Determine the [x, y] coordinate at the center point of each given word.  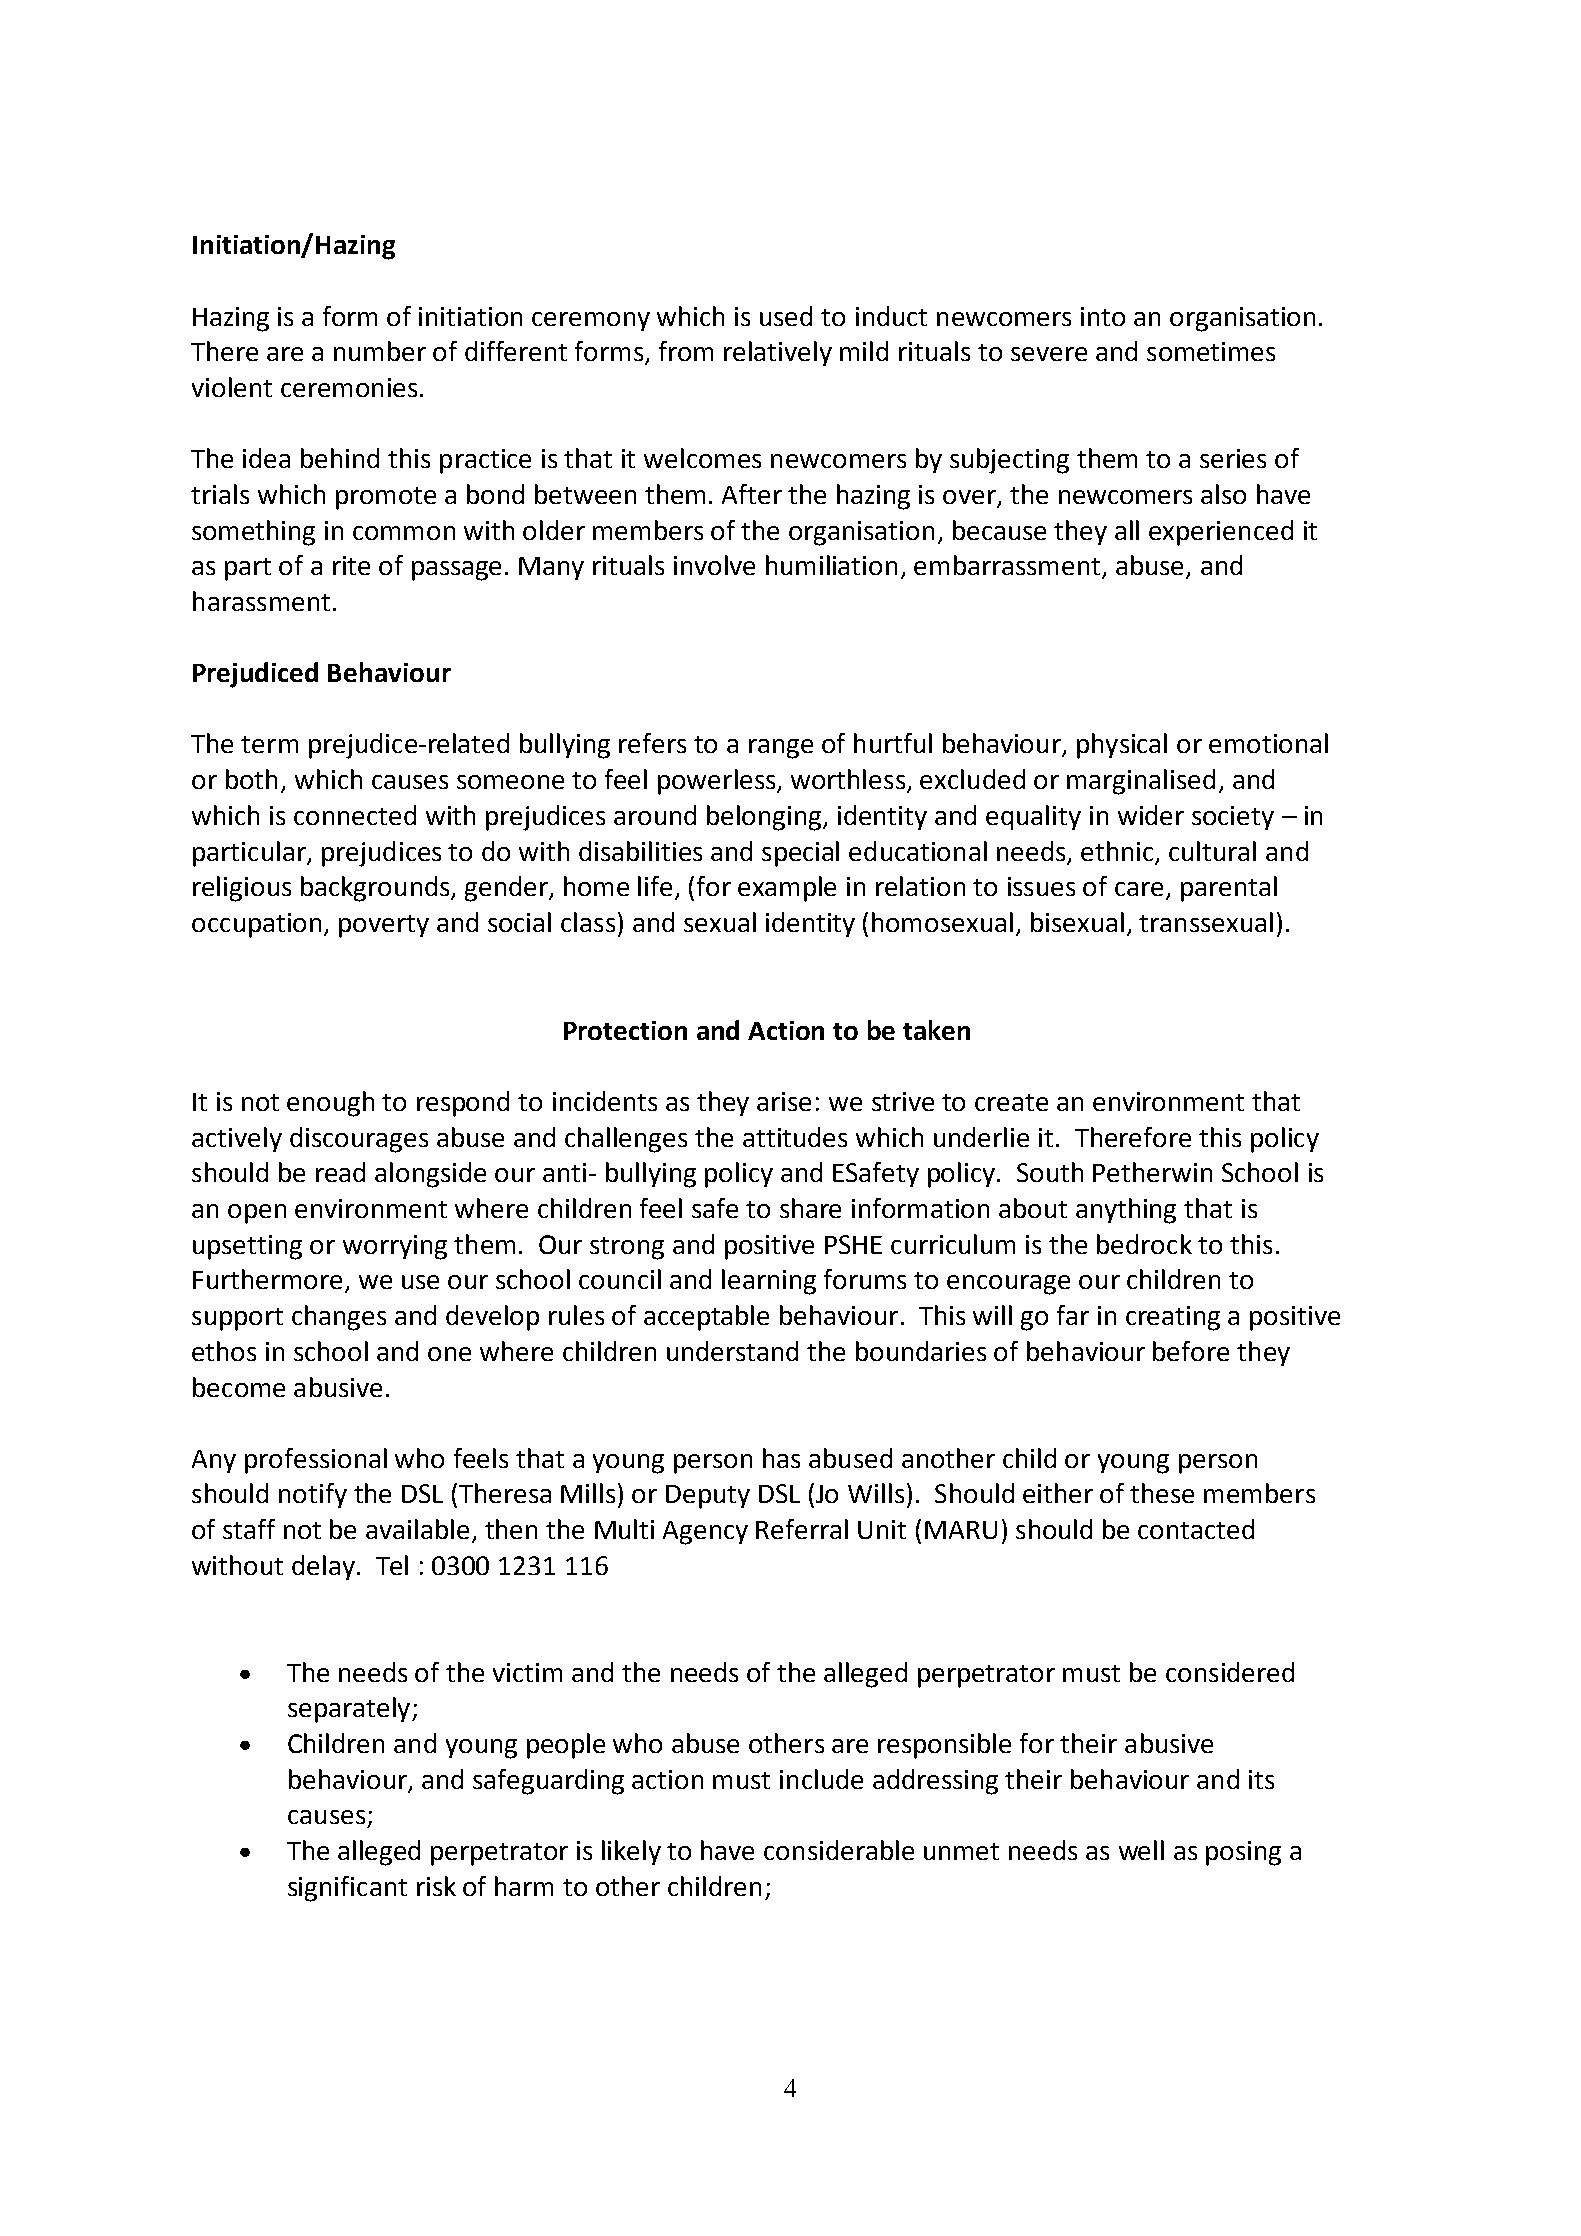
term [269, 744]
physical [1122, 746]
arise [784, 1101]
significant [347, 1889]
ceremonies [349, 387]
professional [316, 1461]
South [1050, 1172]
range [781, 749]
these [1162, 1493]
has [781, 1458]
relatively [778, 353]
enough [330, 1104]
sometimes [1211, 351]
